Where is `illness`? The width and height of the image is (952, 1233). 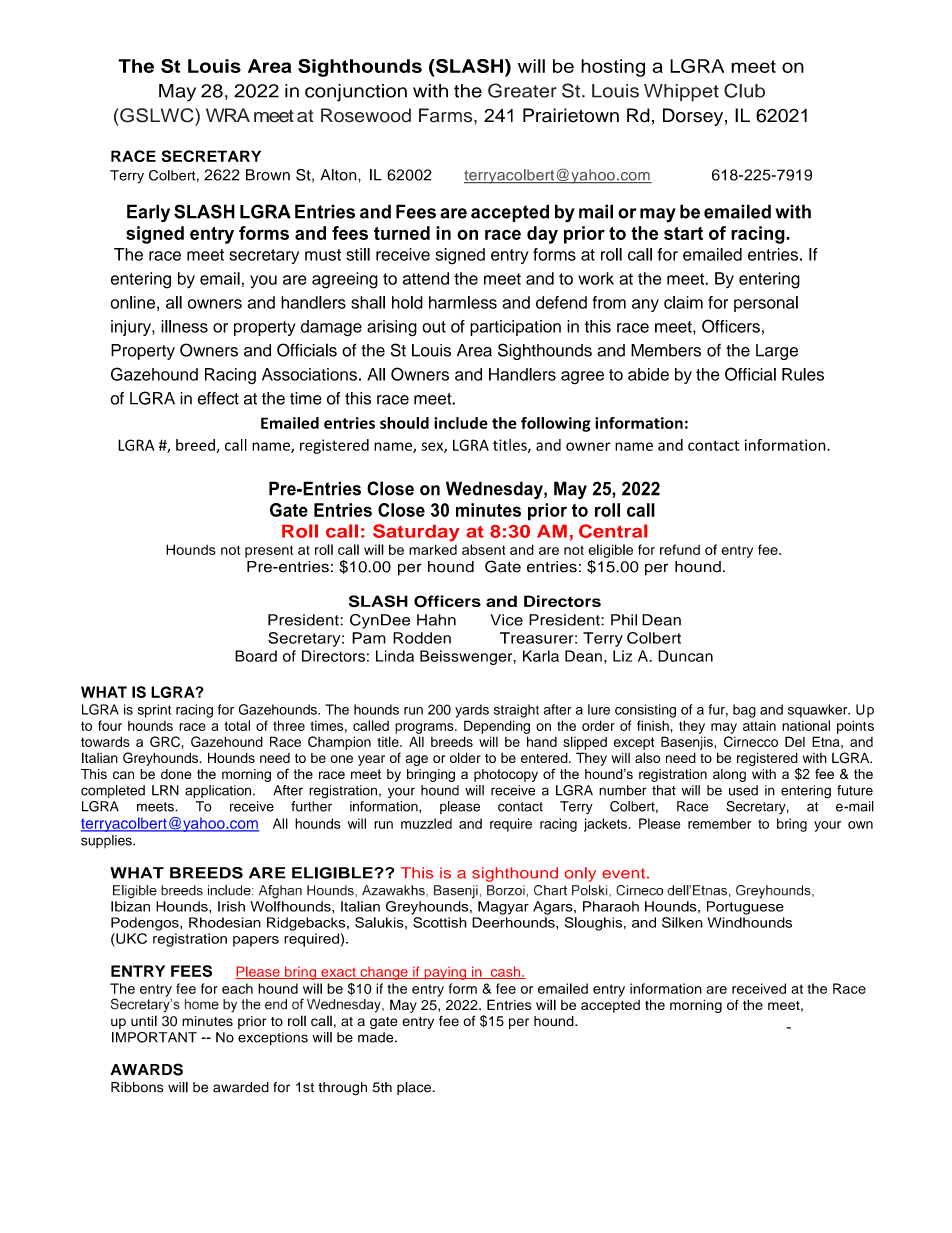
illness is located at coordinates (184, 326).
